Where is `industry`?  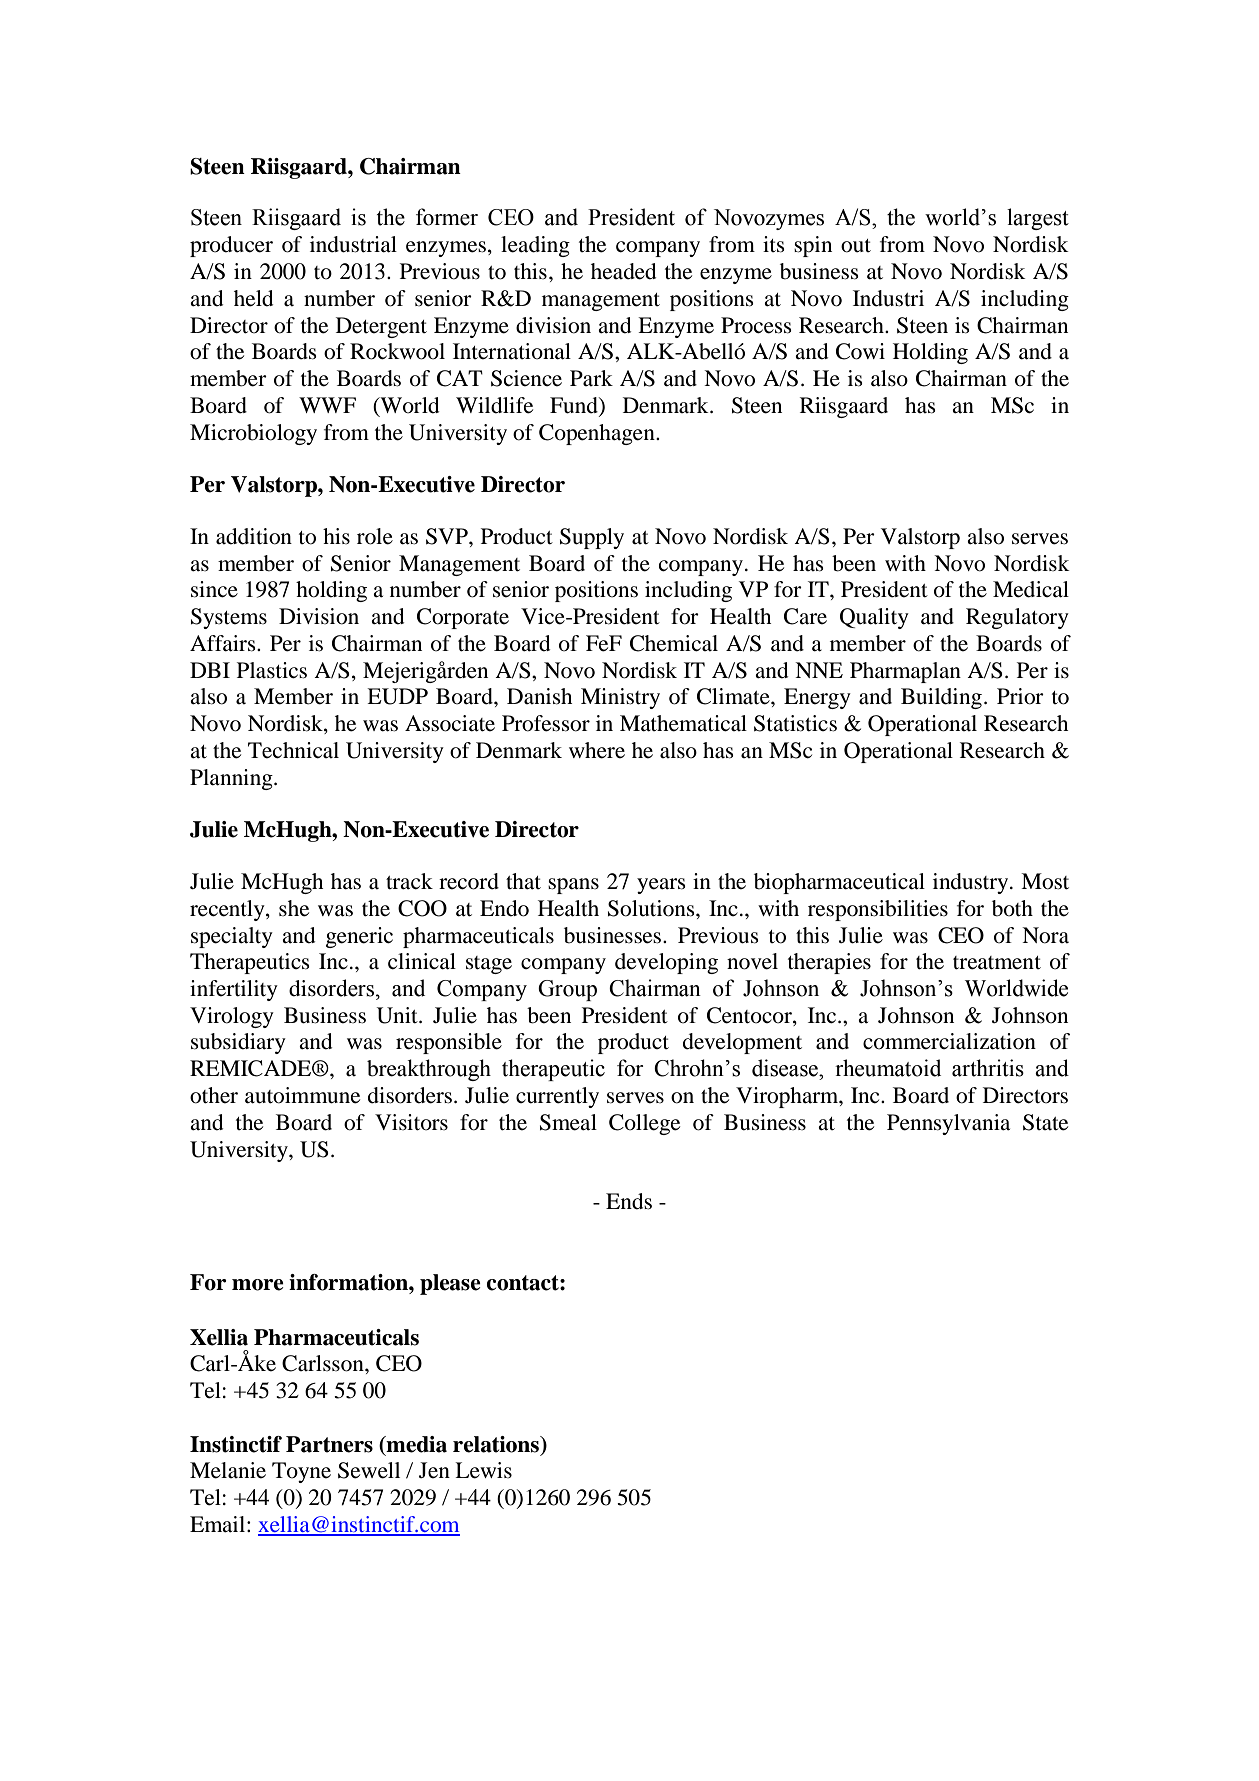 industry is located at coordinates (972, 883).
